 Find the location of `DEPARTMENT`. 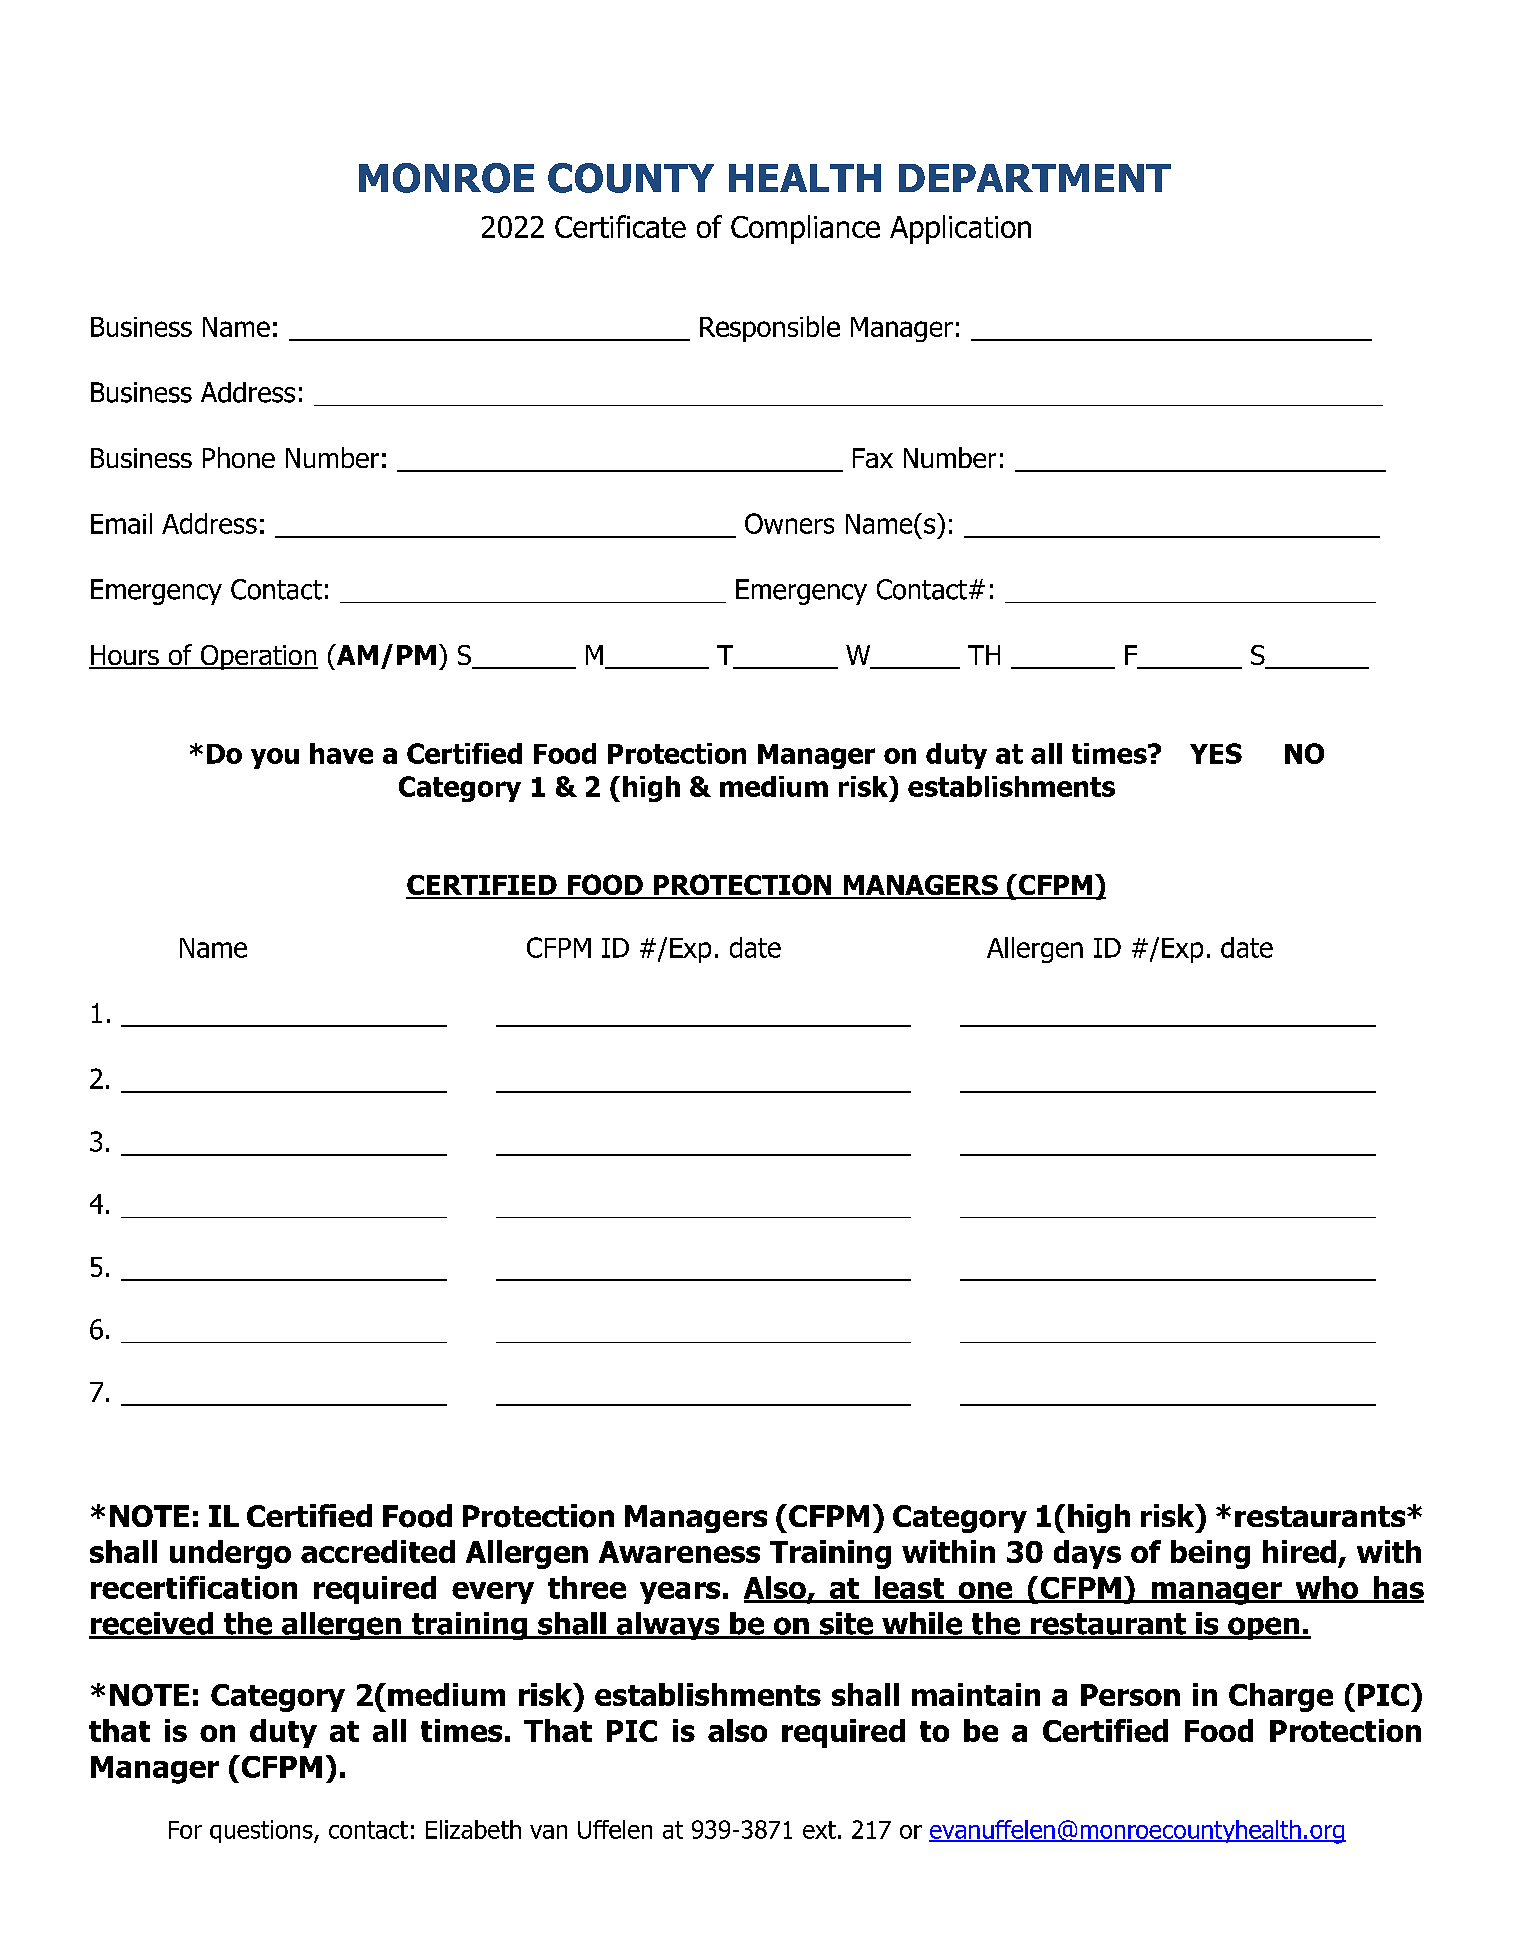

DEPARTMENT is located at coordinates (1035, 178).
